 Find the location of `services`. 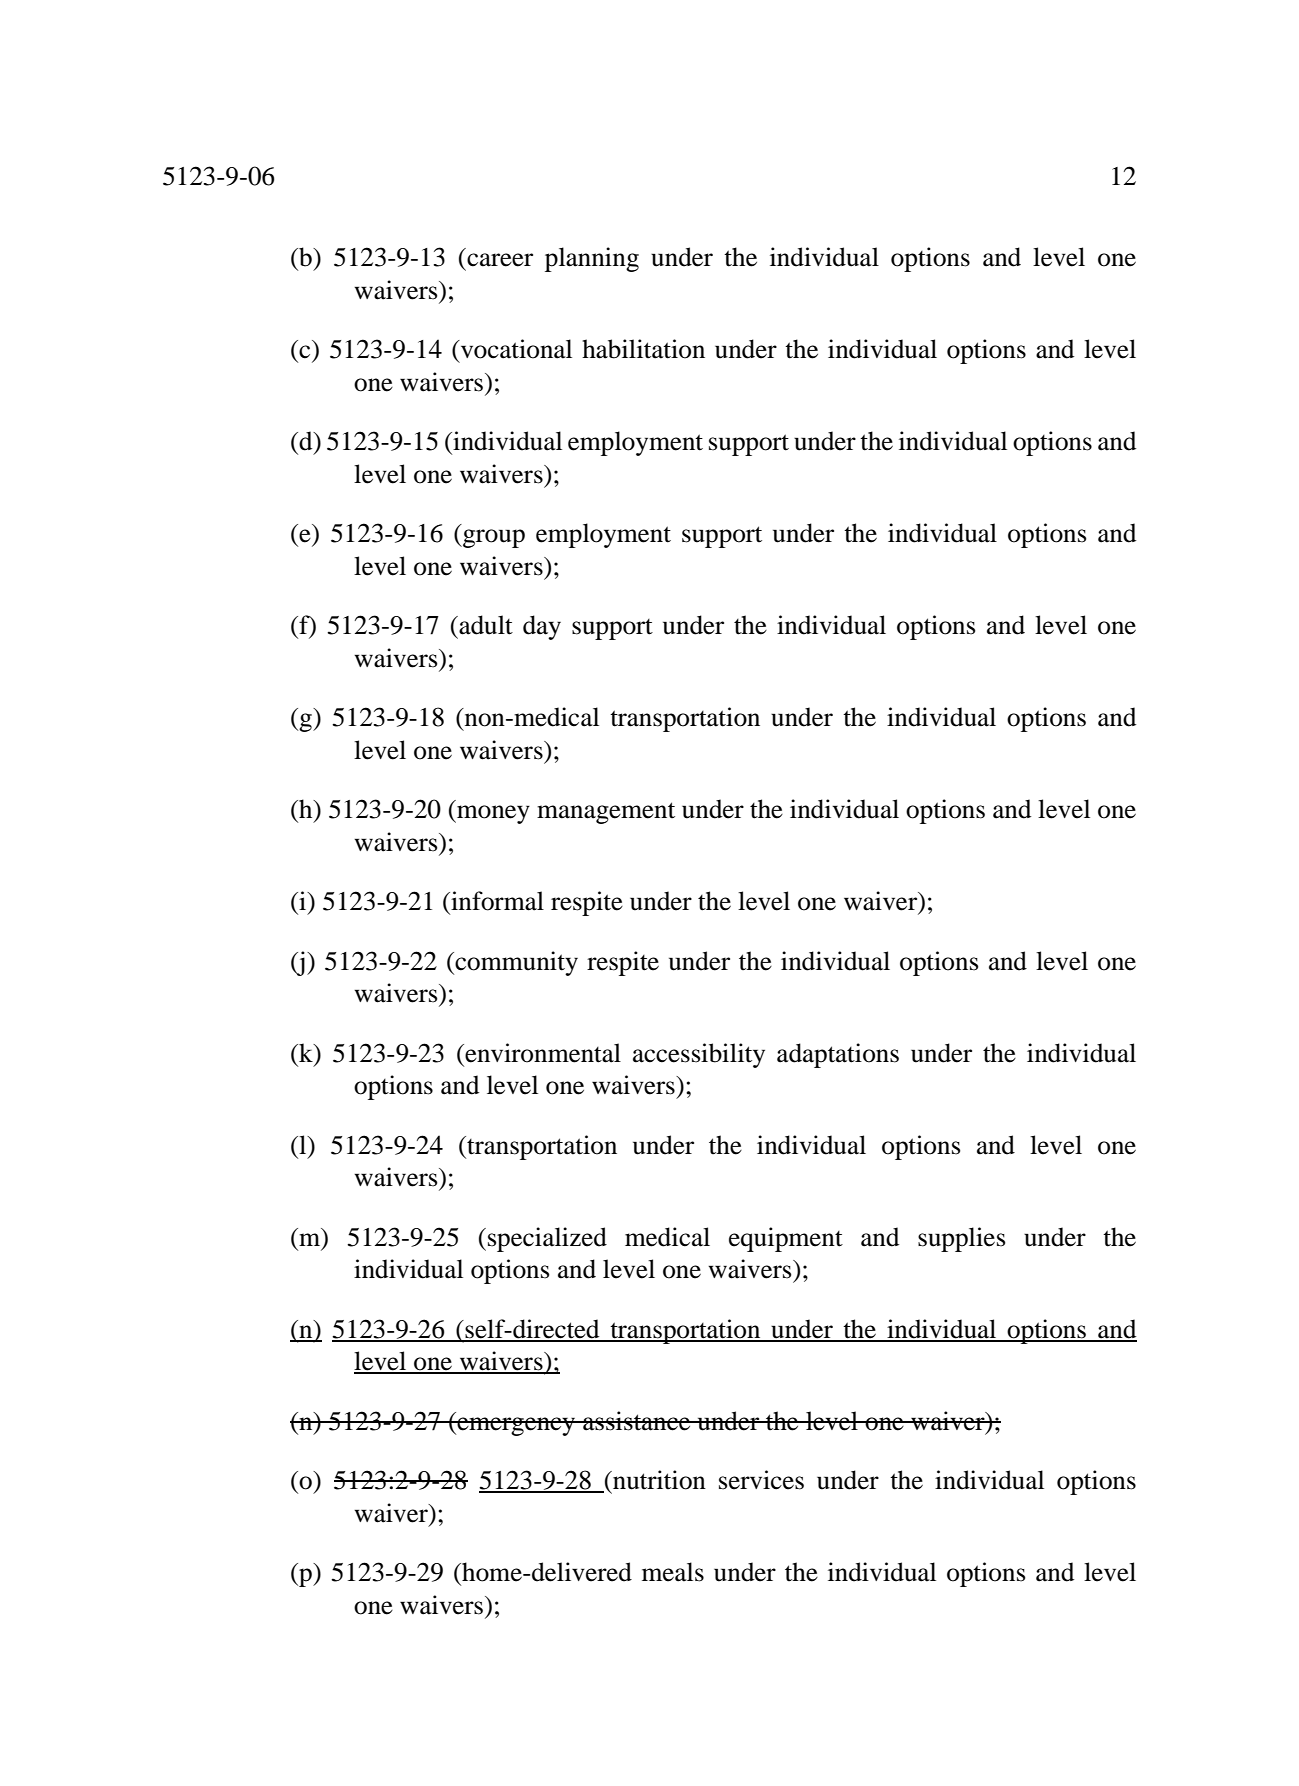

services is located at coordinates (761, 1480).
